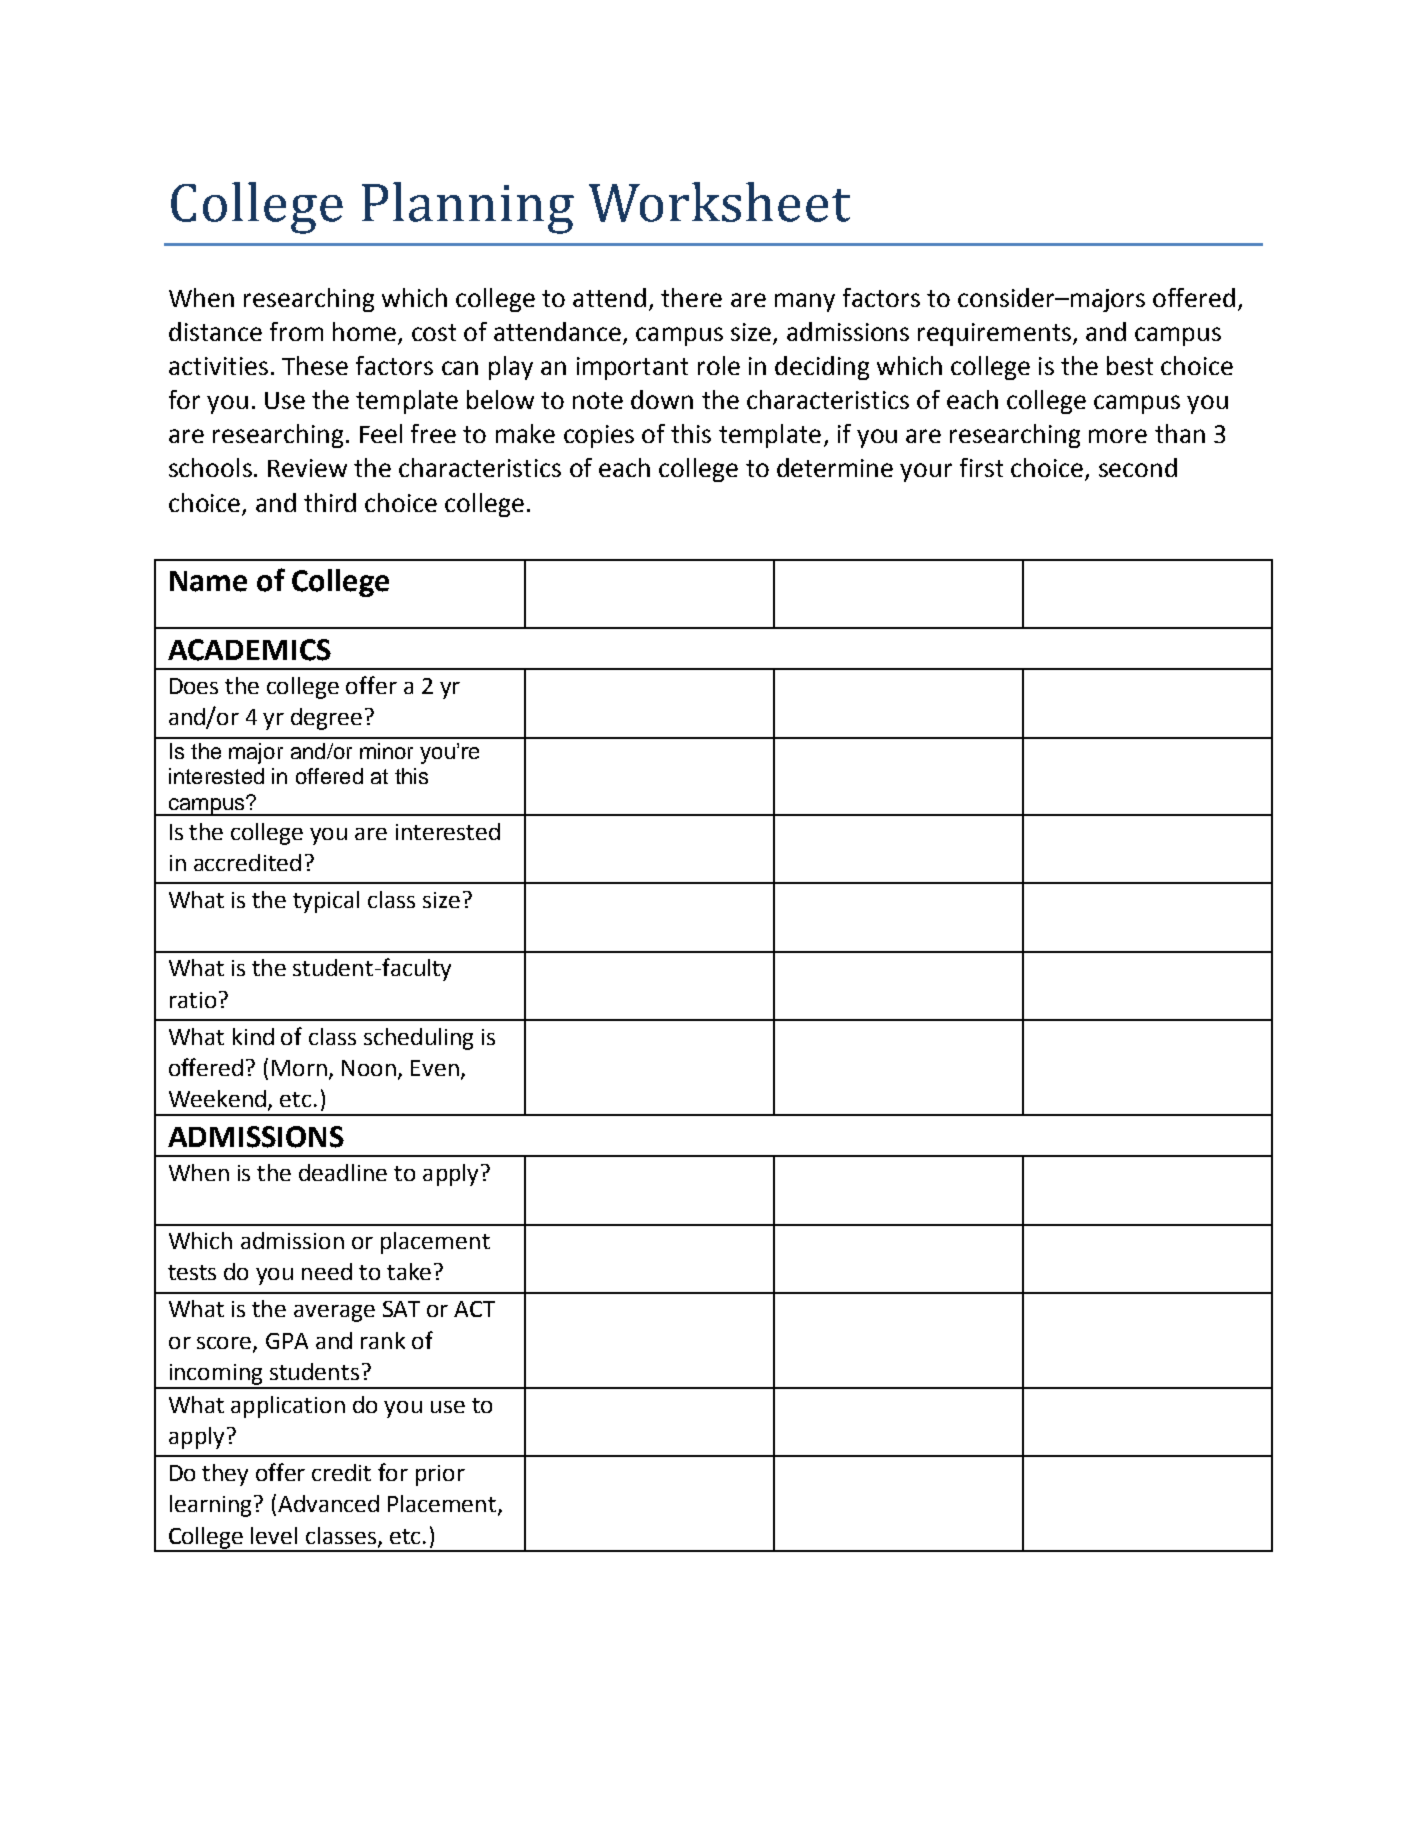  What do you see at coordinates (994, 334) in the screenshot?
I see `requirements` at bounding box center [994, 334].
